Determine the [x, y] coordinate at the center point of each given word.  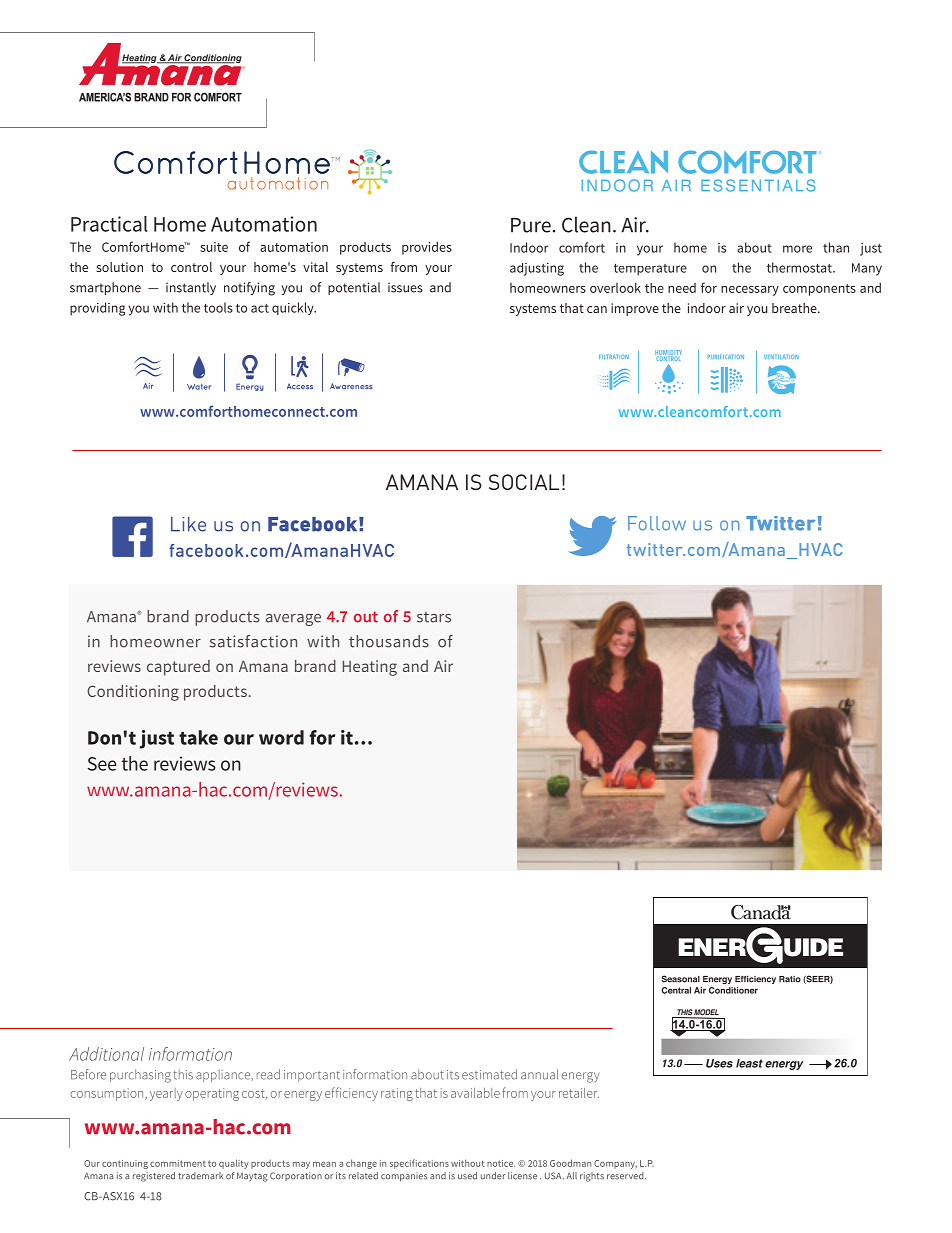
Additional [106, 1054]
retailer [579, 1093]
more [797, 249]
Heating [370, 668]
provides [427, 248]
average [293, 620]
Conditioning [133, 693]
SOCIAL [524, 482]
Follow [657, 523]
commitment [178, 1163]
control [191, 267]
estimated [489, 1074]
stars [434, 617]
